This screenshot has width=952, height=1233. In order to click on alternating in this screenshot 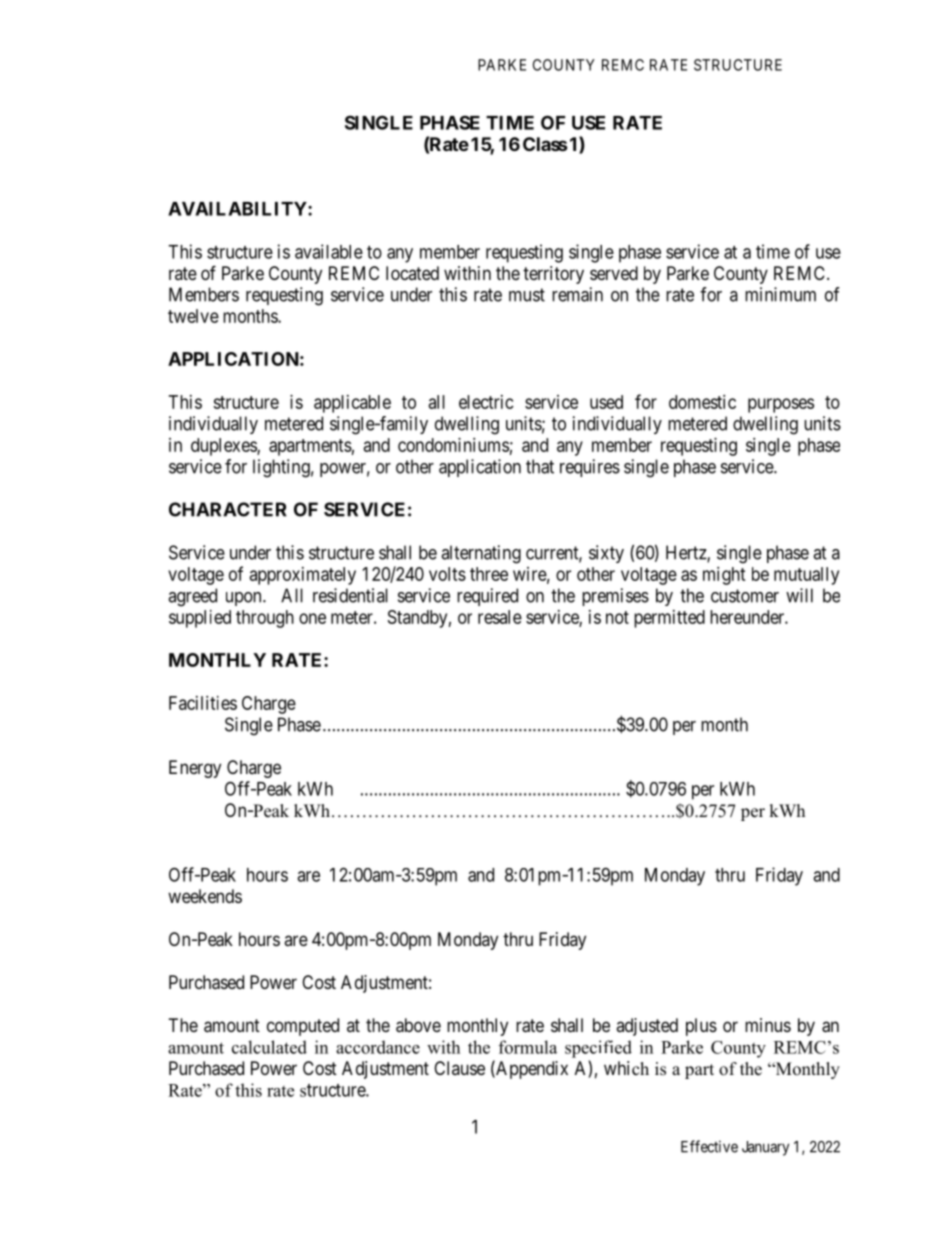, I will do `click(481, 554)`.
